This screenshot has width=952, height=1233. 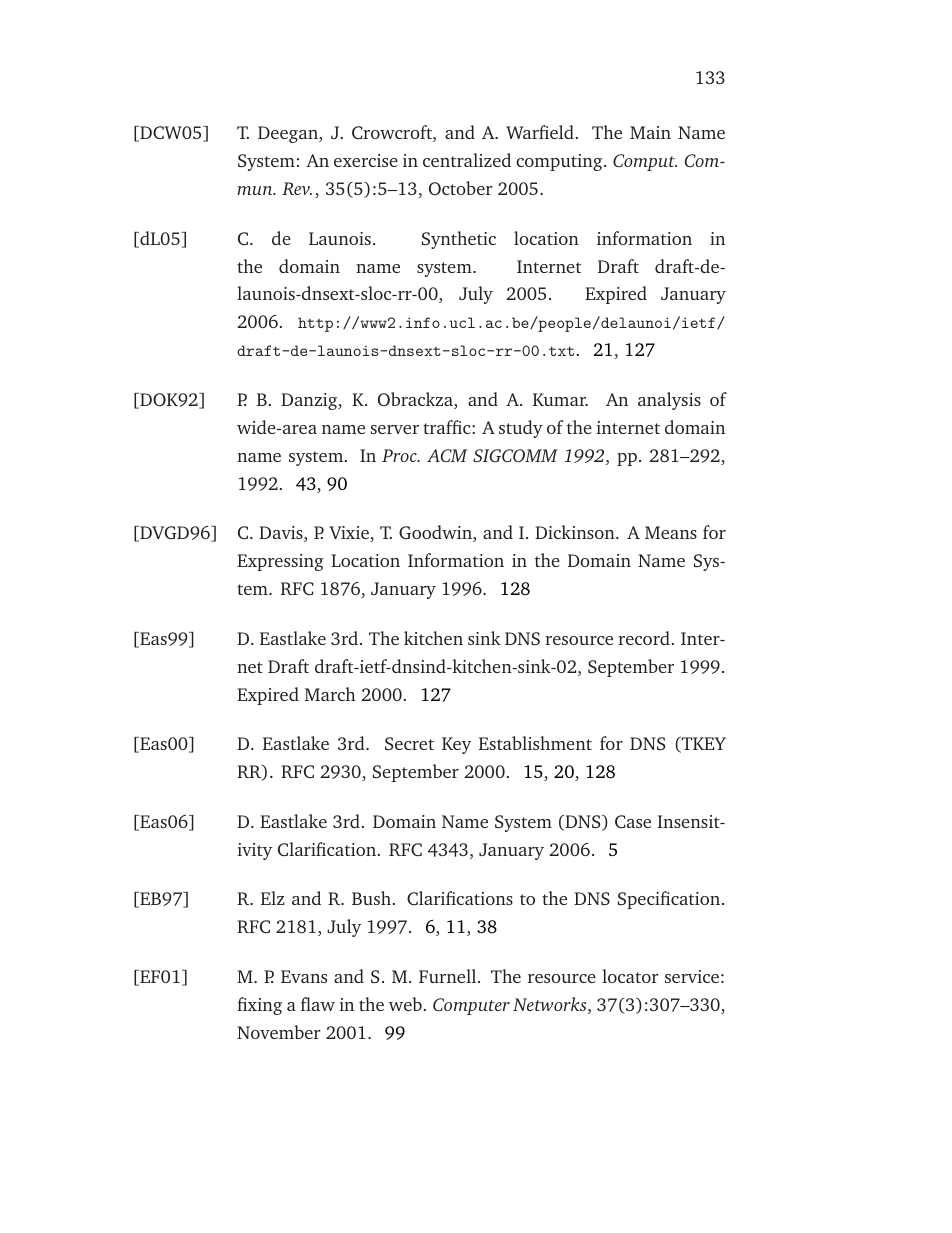 What do you see at coordinates (633, 821) in the screenshot?
I see `Case` at bounding box center [633, 821].
